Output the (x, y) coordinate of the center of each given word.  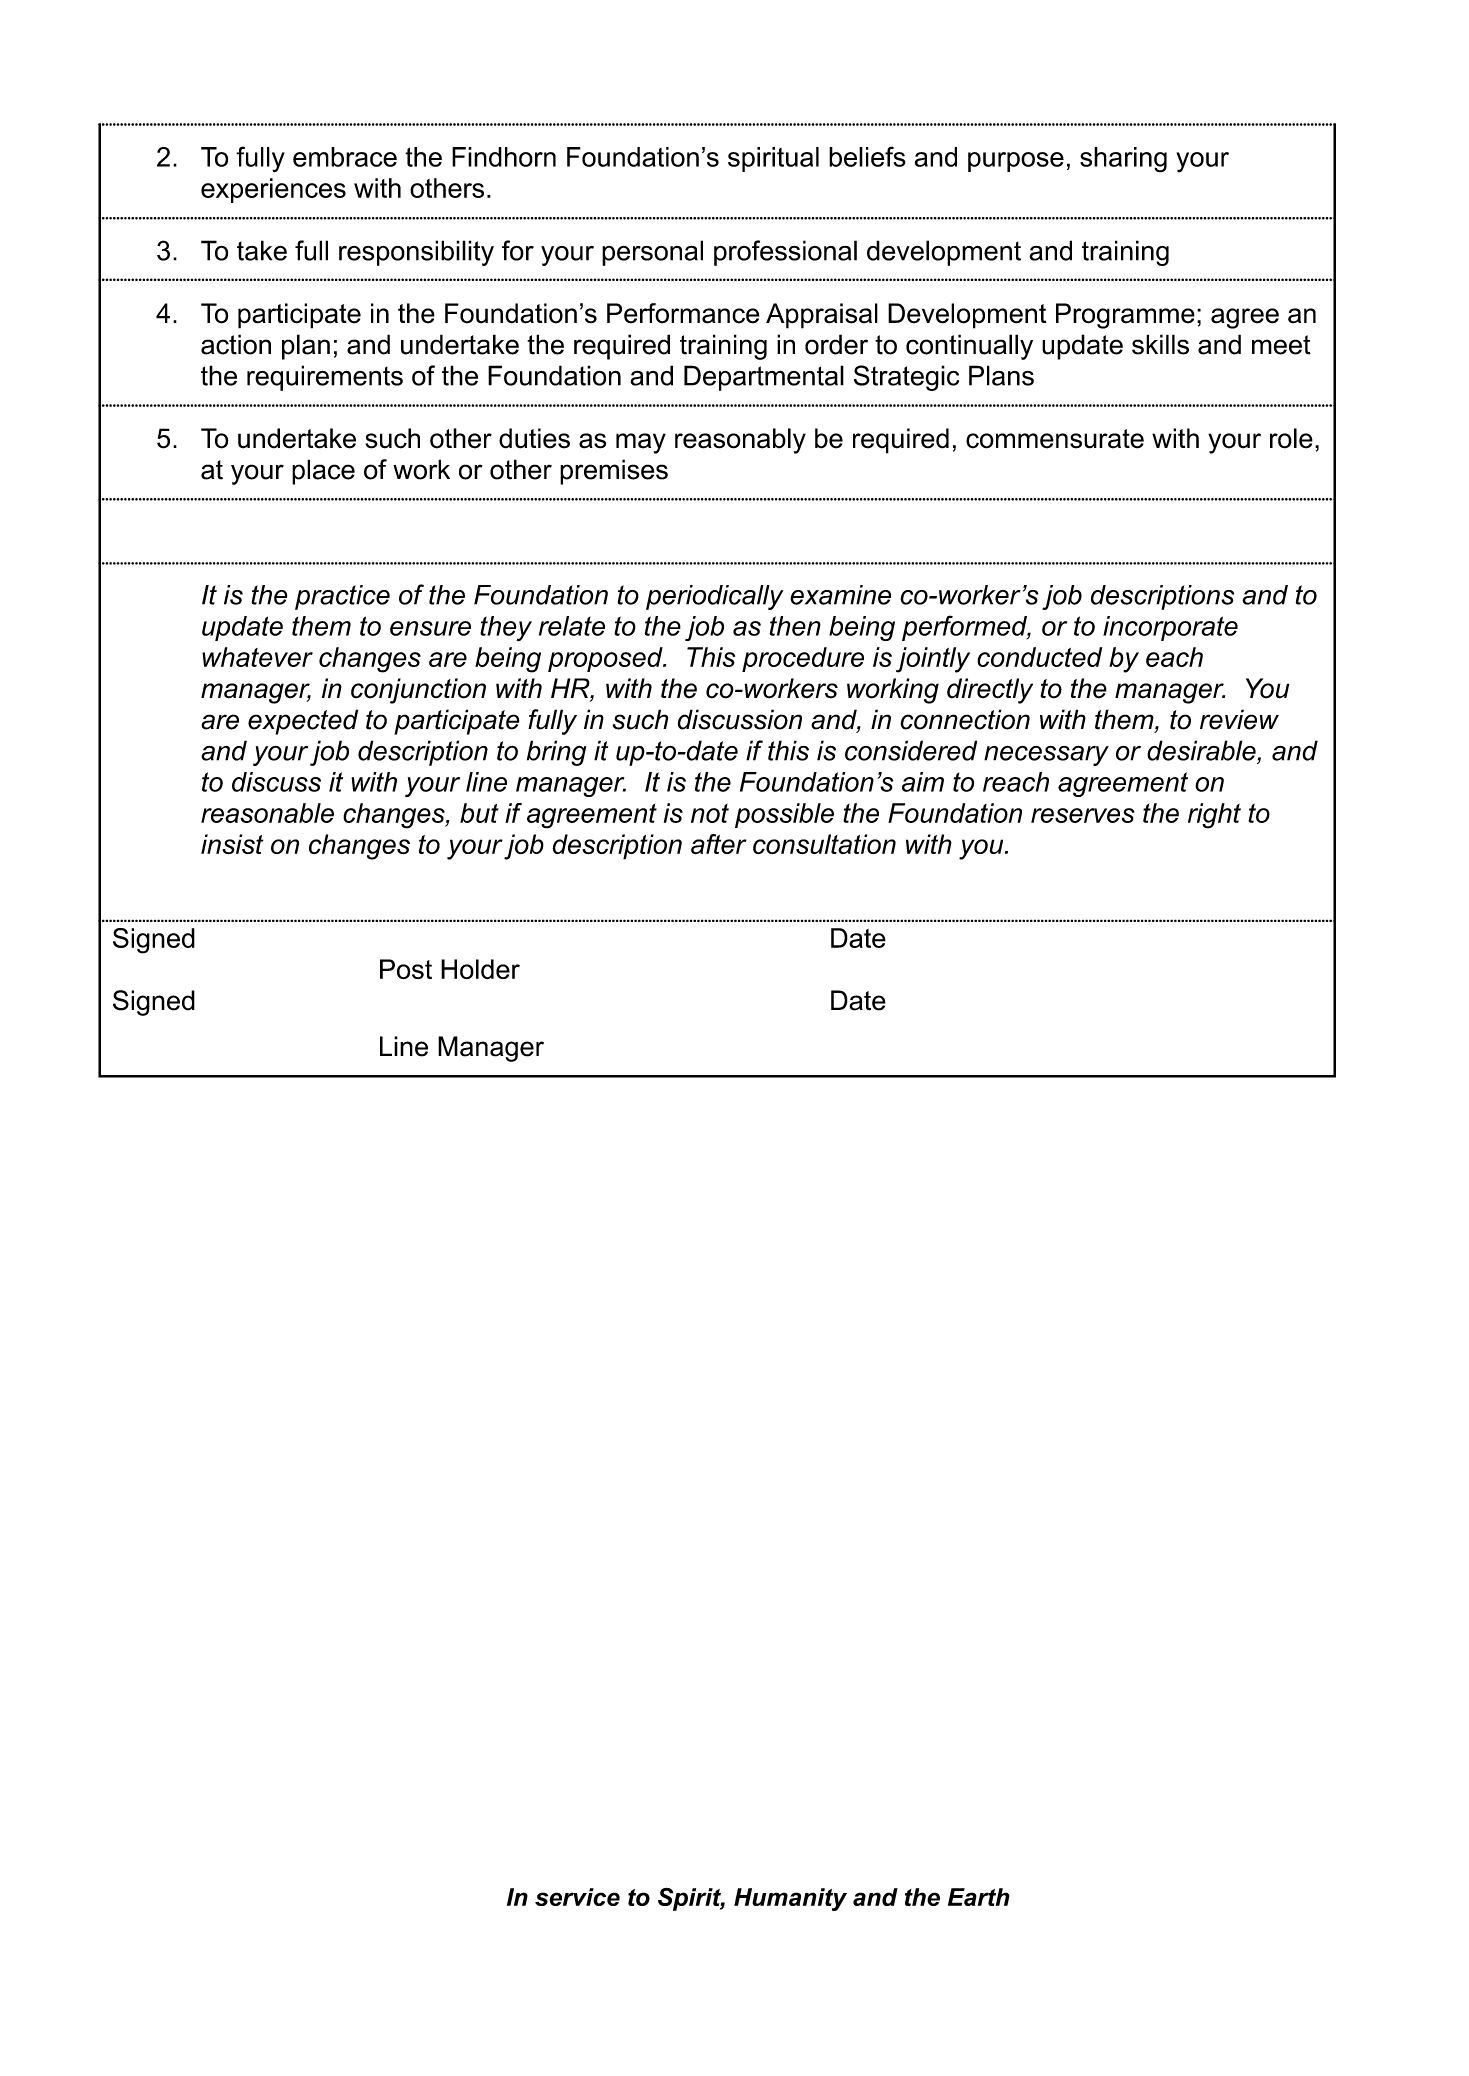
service (577, 1897)
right (1214, 816)
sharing (1123, 160)
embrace (345, 157)
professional (785, 253)
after (719, 844)
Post (406, 969)
